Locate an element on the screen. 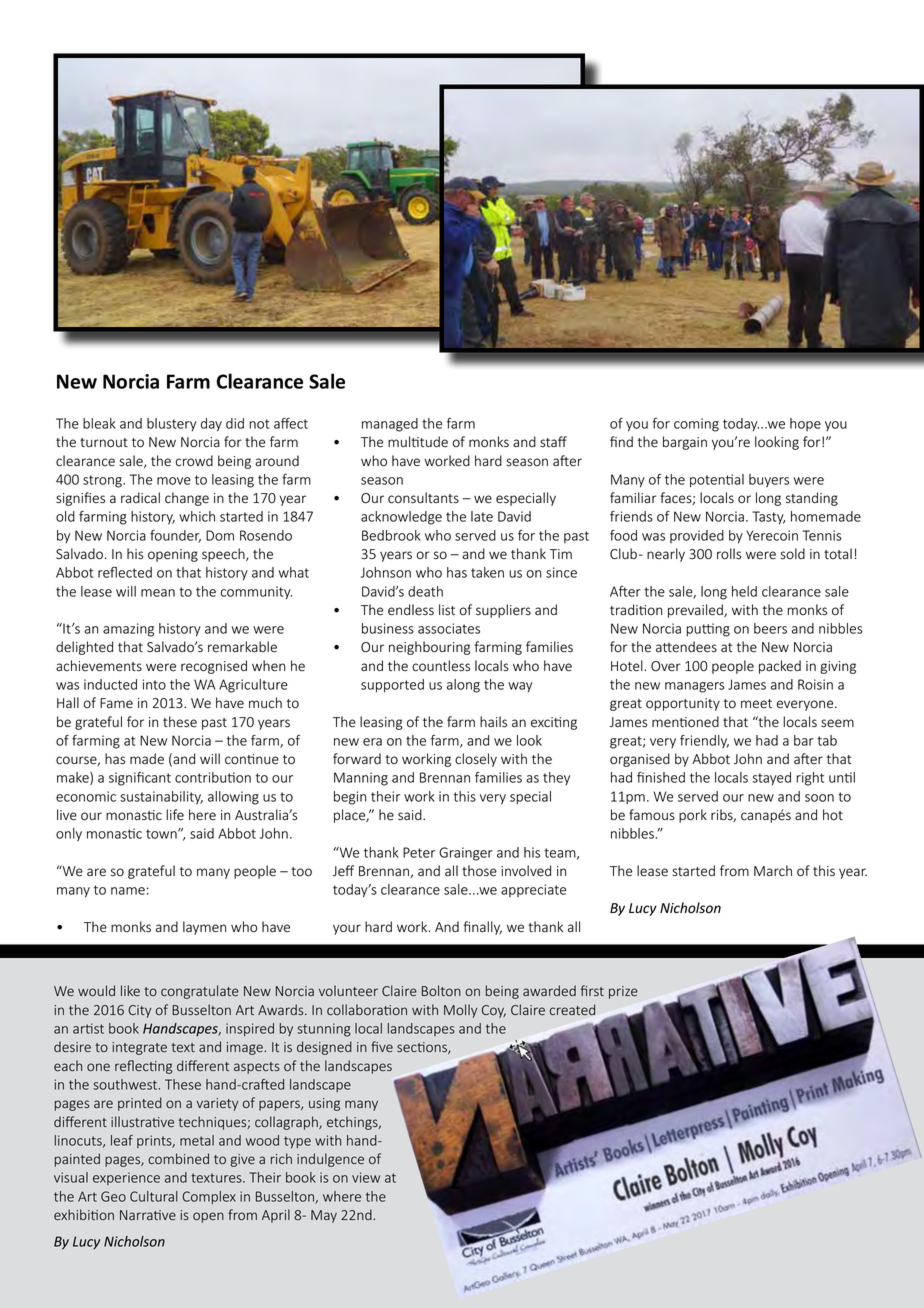 The width and height of the screenshot is (924, 1308). amazing is located at coordinates (128, 630).
